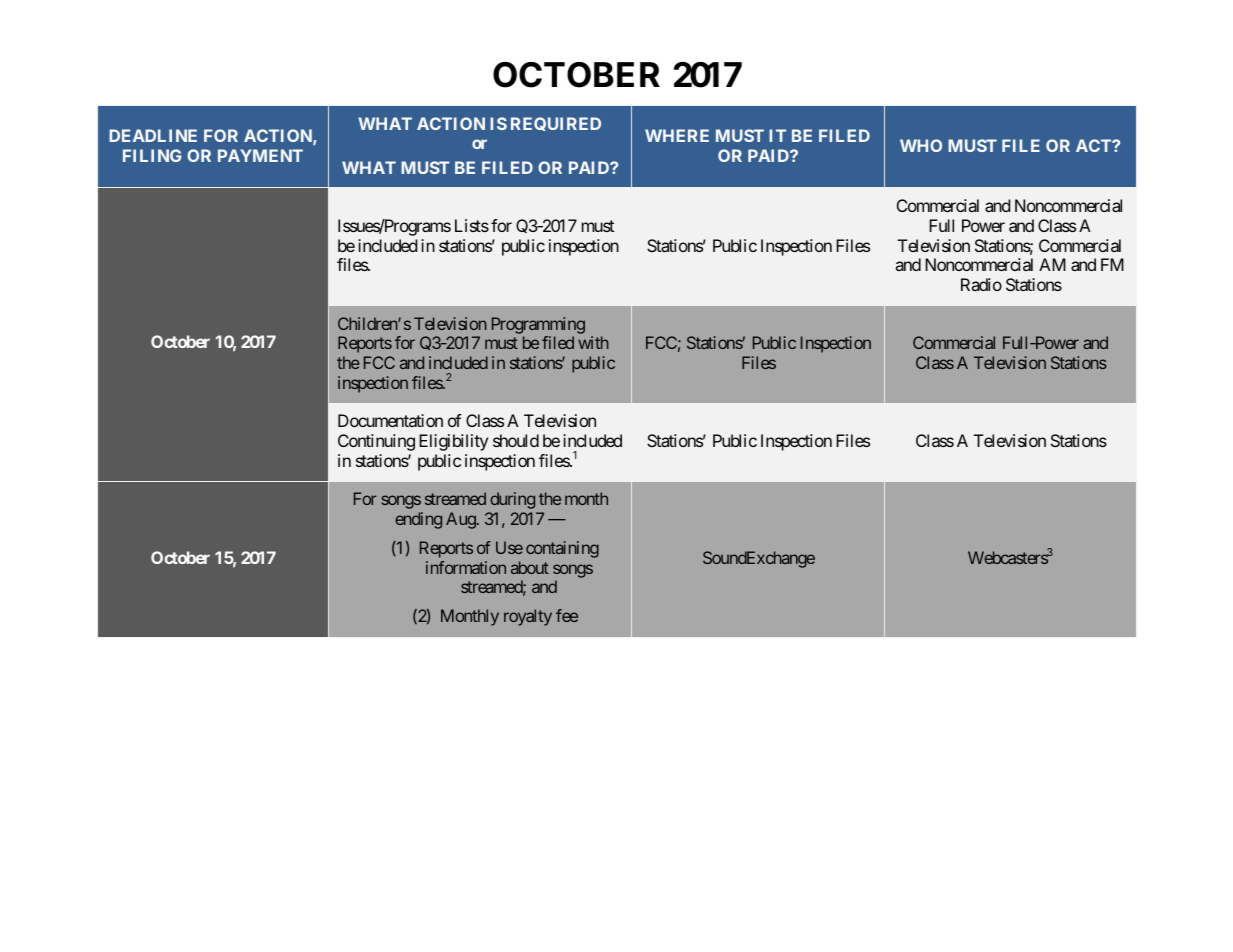 This screenshot has width=1233, height=952. I want to click on PAYMENT, so click(260, 155).
